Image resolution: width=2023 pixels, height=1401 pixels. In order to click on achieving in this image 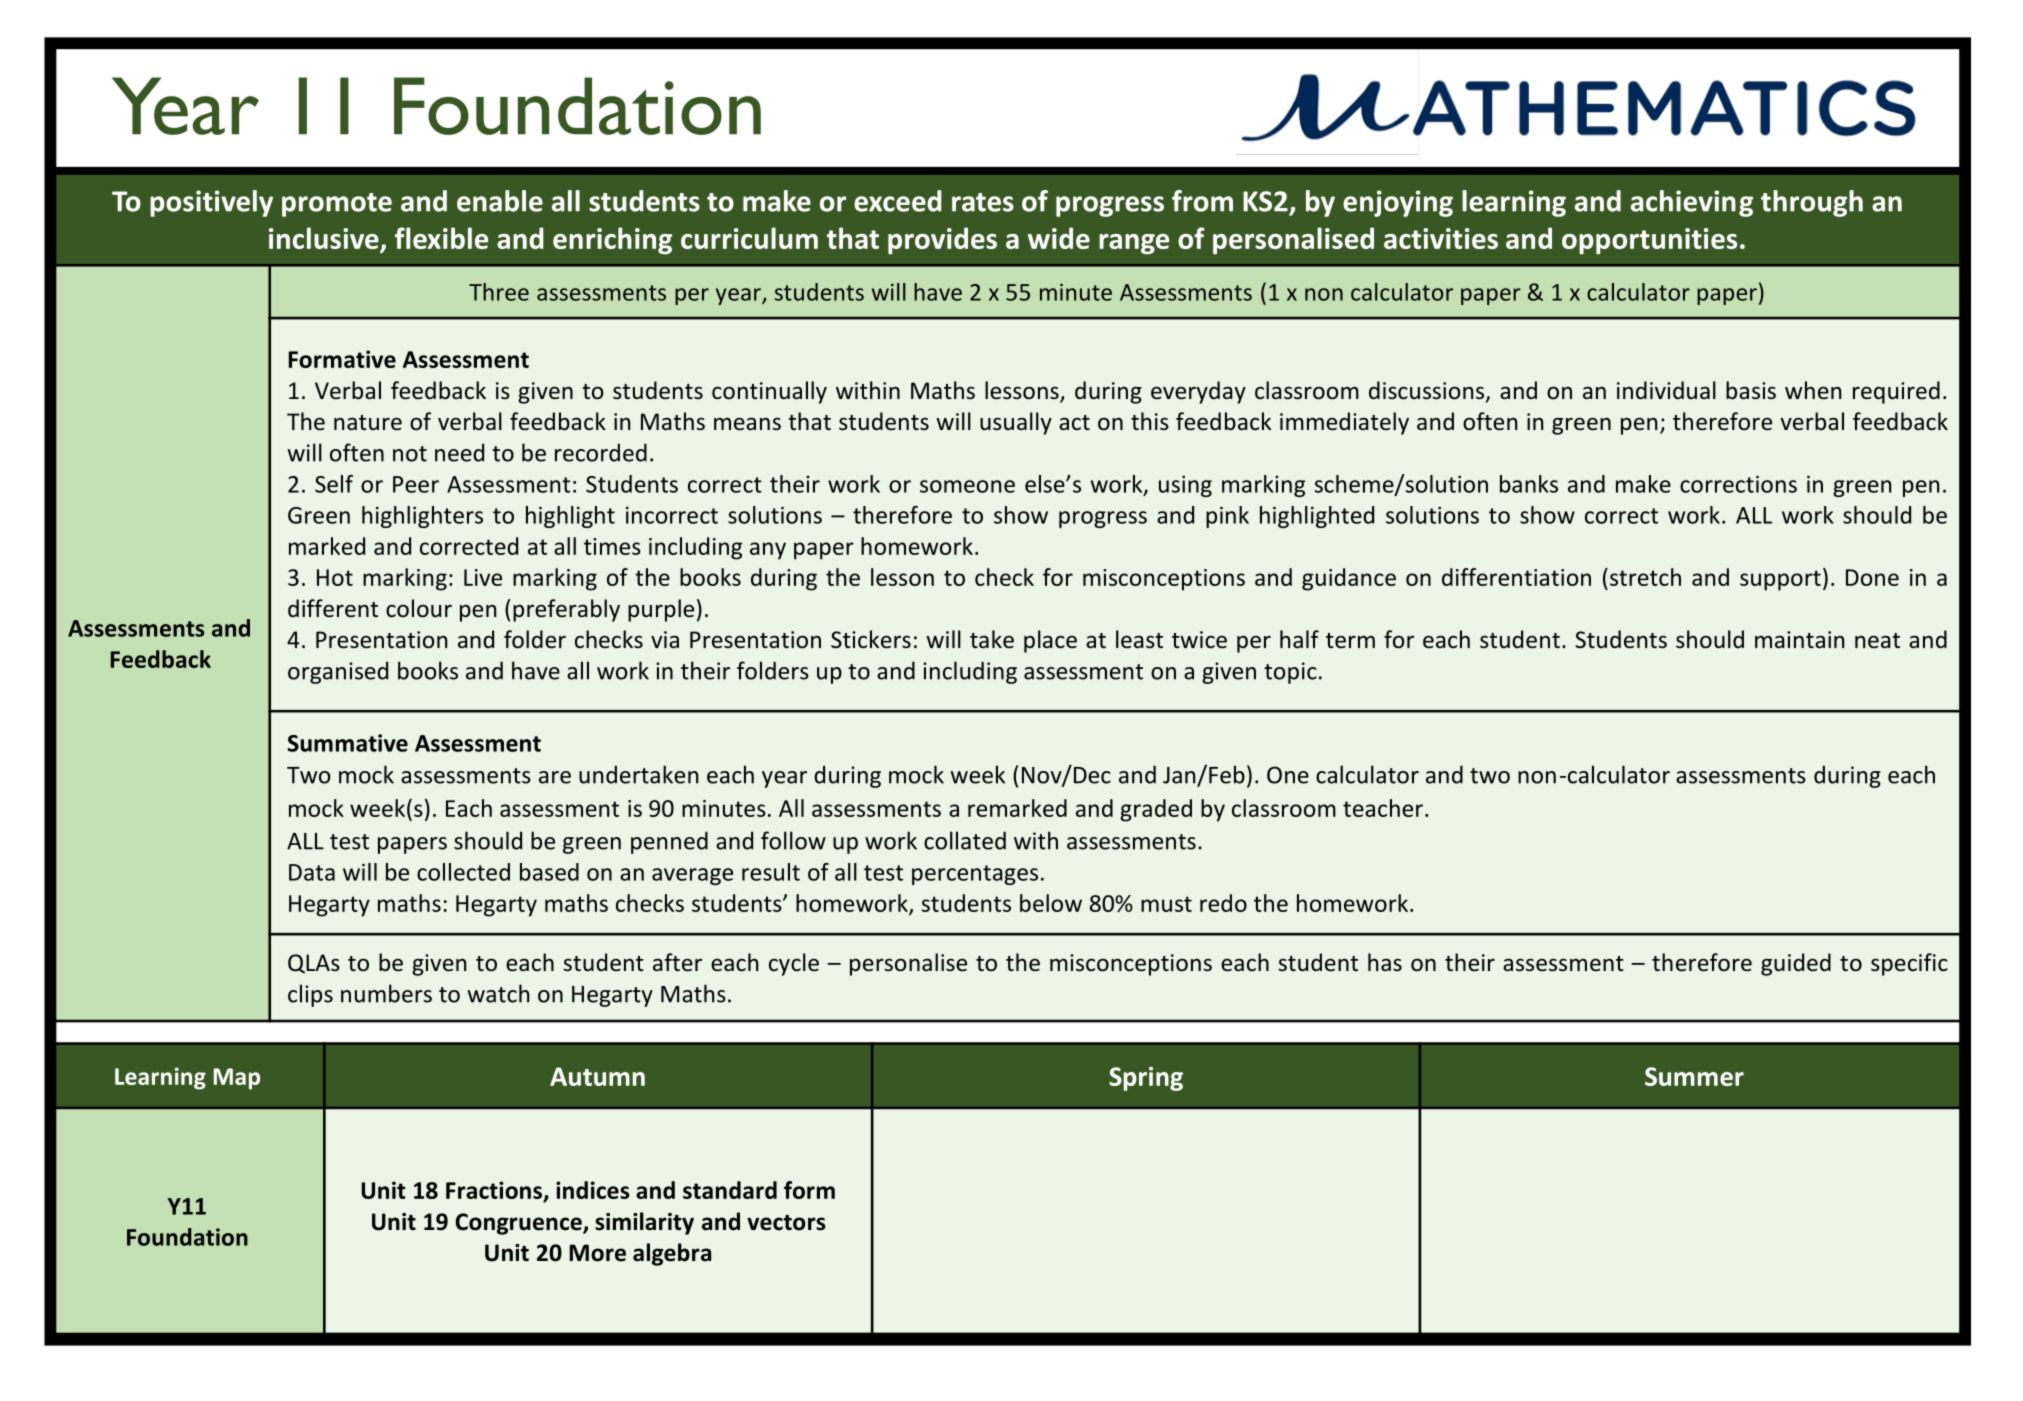, I will do `click(1692, 203)`.
